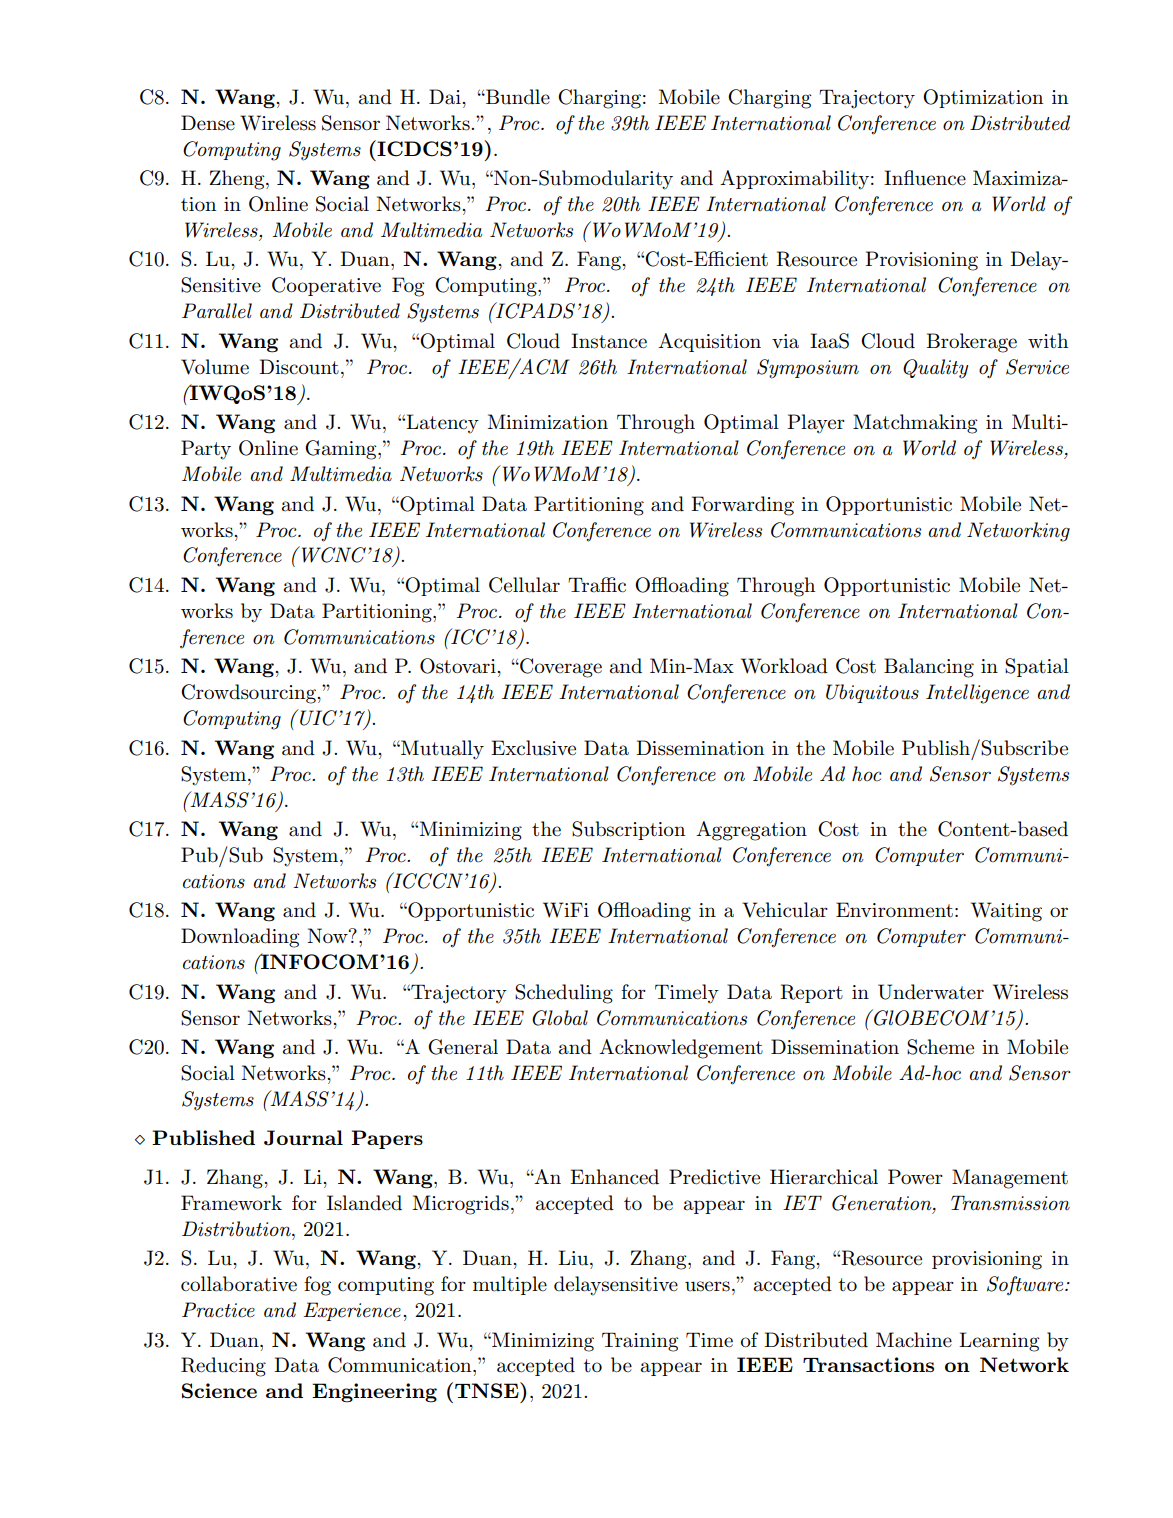 The width and height of the screenshot is (1173, 1518). What do you see at coordinates (785, 910) in the screenshot?
I see `Vehicular` at bounding box center [785, 910].
